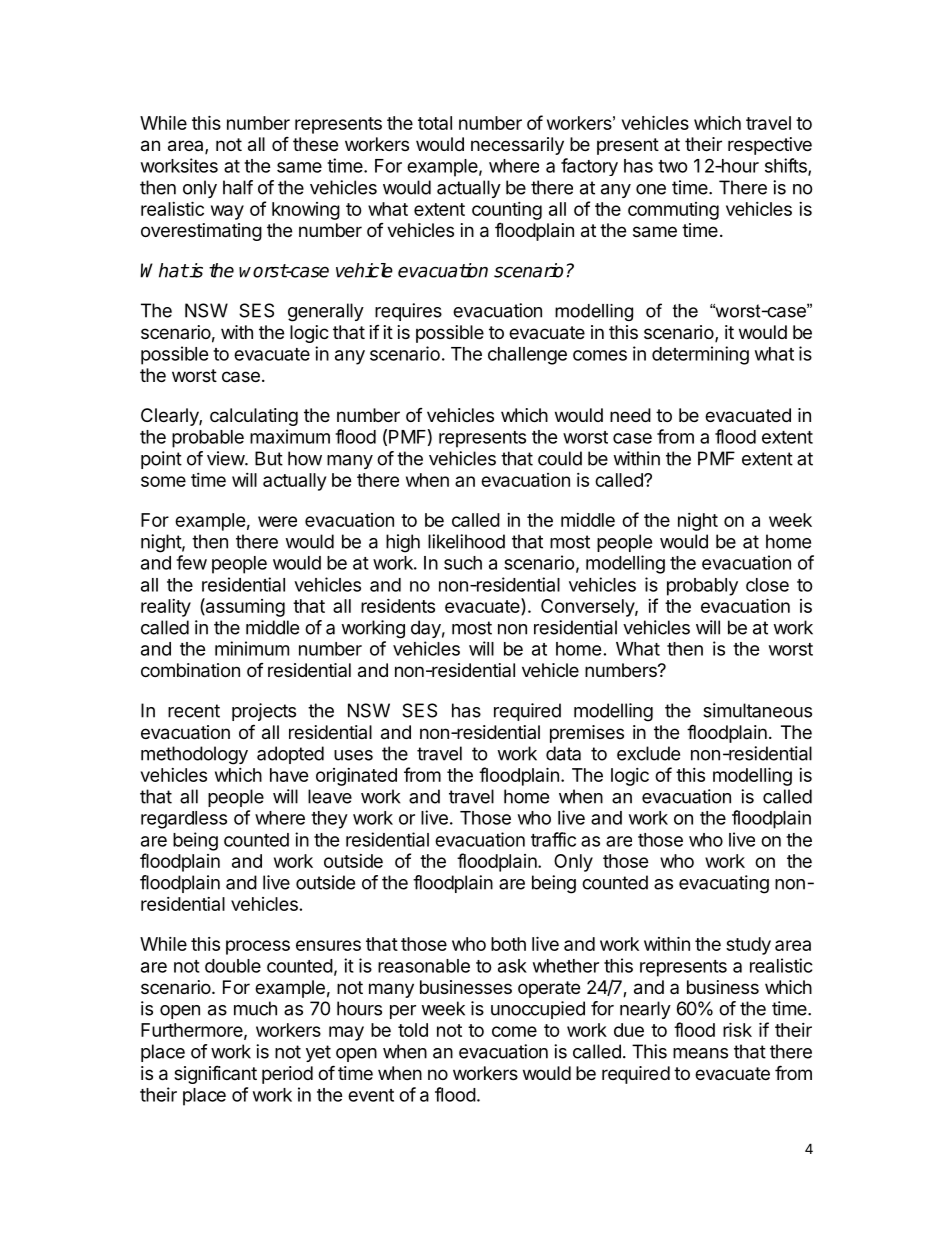  Describe the element at coordinates (413, 1030) in the screenshot. I see `told` at that location.
